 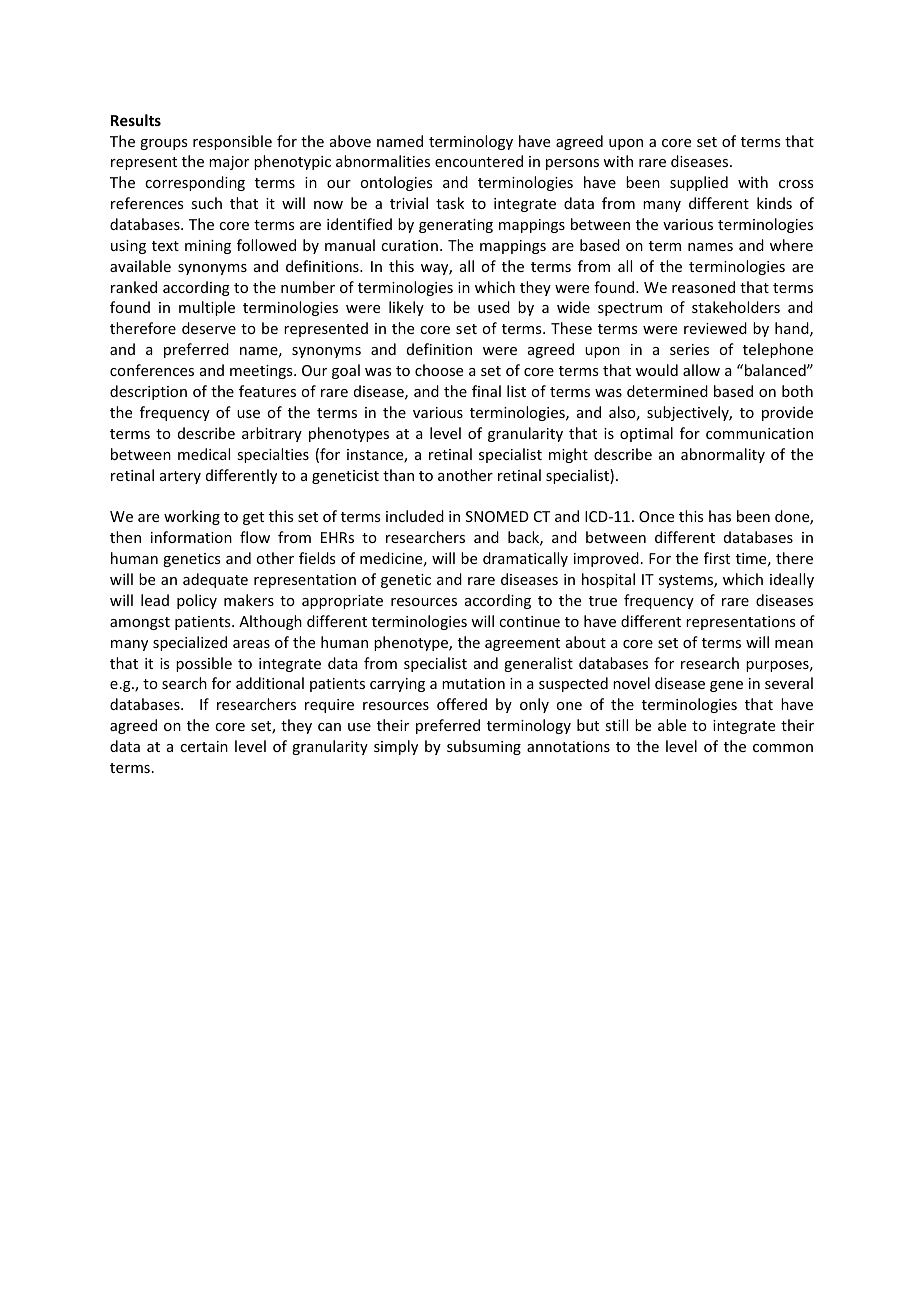 I want to click on encountered, so click(x=479, y=161).
